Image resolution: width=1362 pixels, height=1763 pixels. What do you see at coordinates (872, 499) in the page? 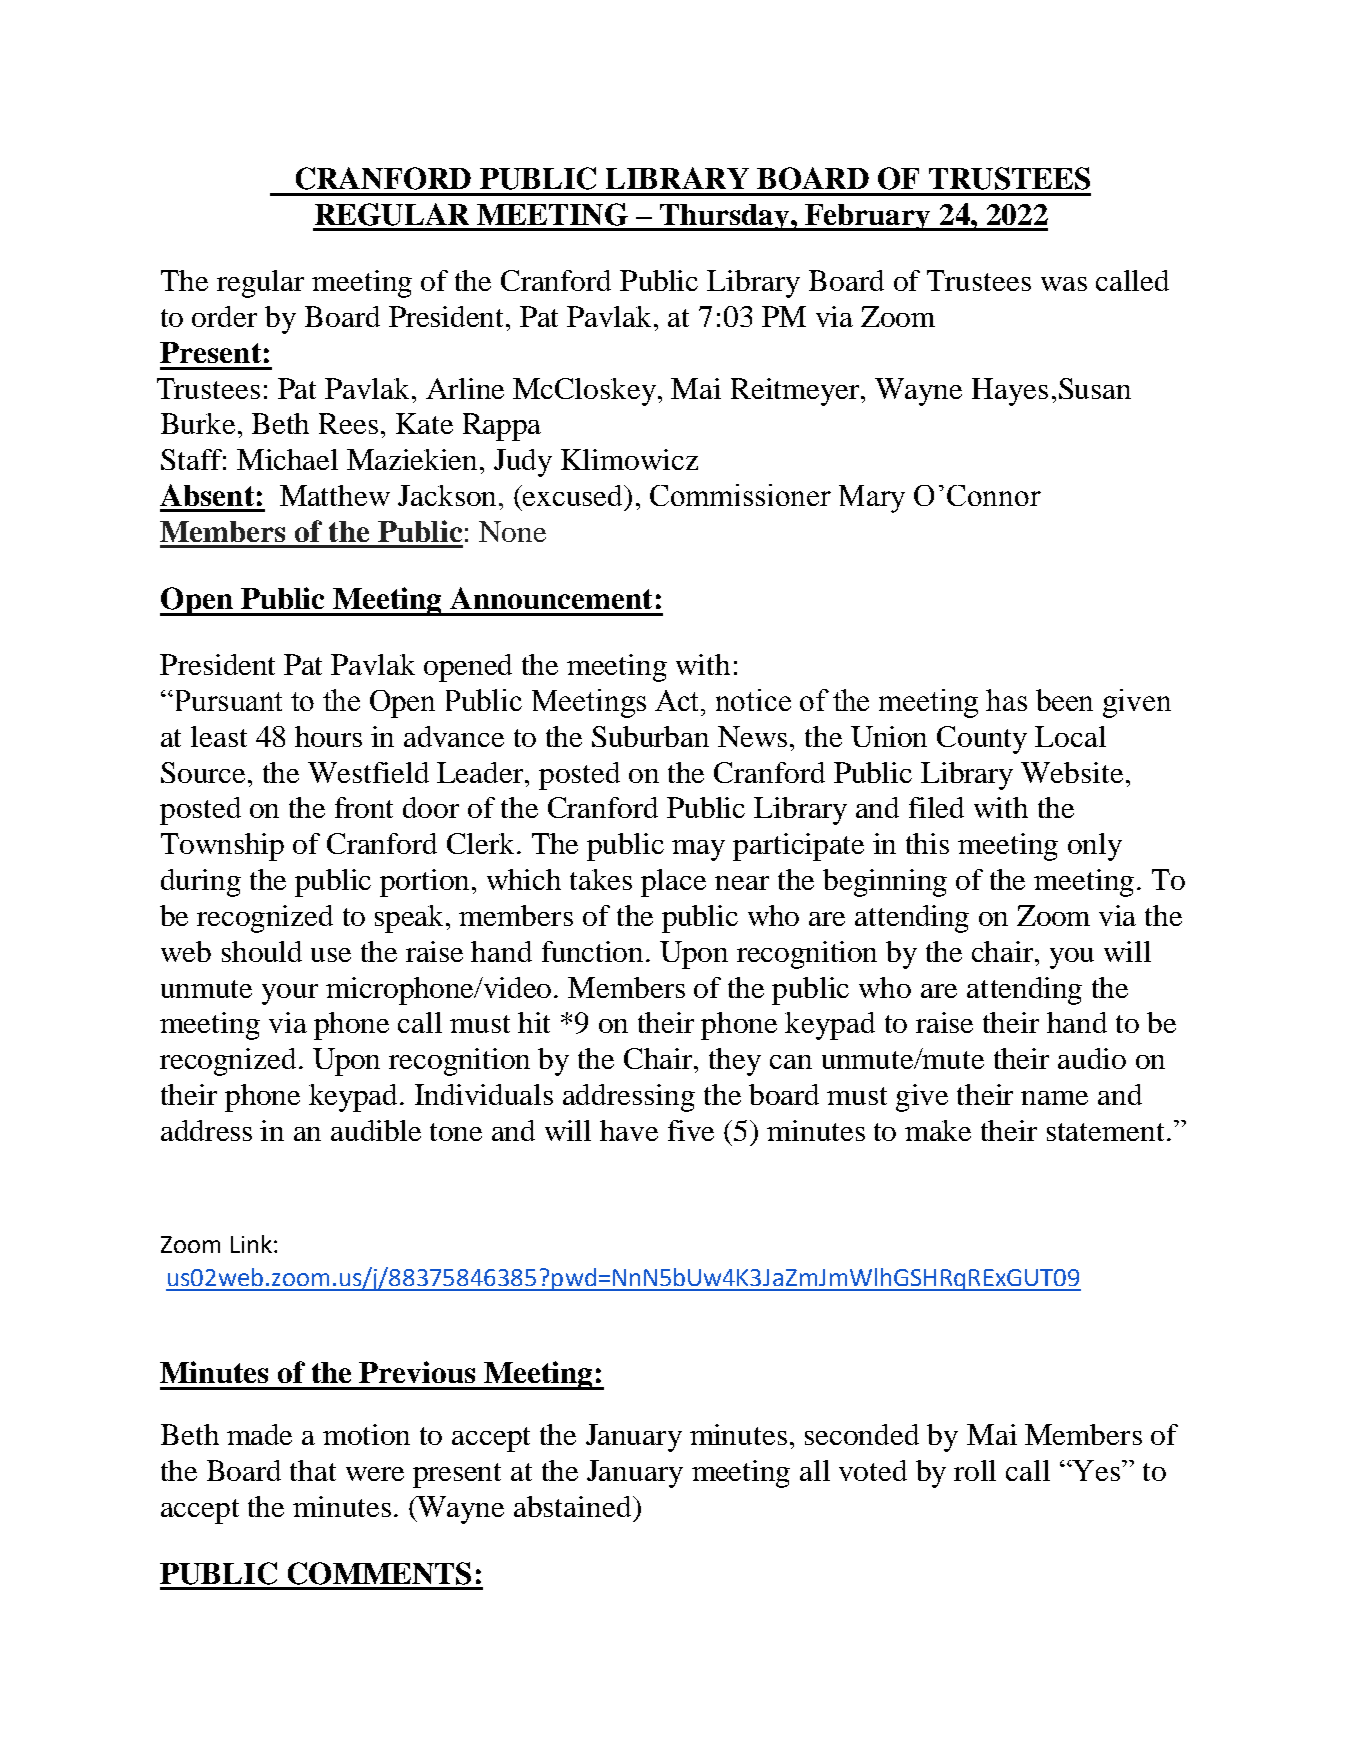
I see `Mary` at bounding box center [872, 499].
